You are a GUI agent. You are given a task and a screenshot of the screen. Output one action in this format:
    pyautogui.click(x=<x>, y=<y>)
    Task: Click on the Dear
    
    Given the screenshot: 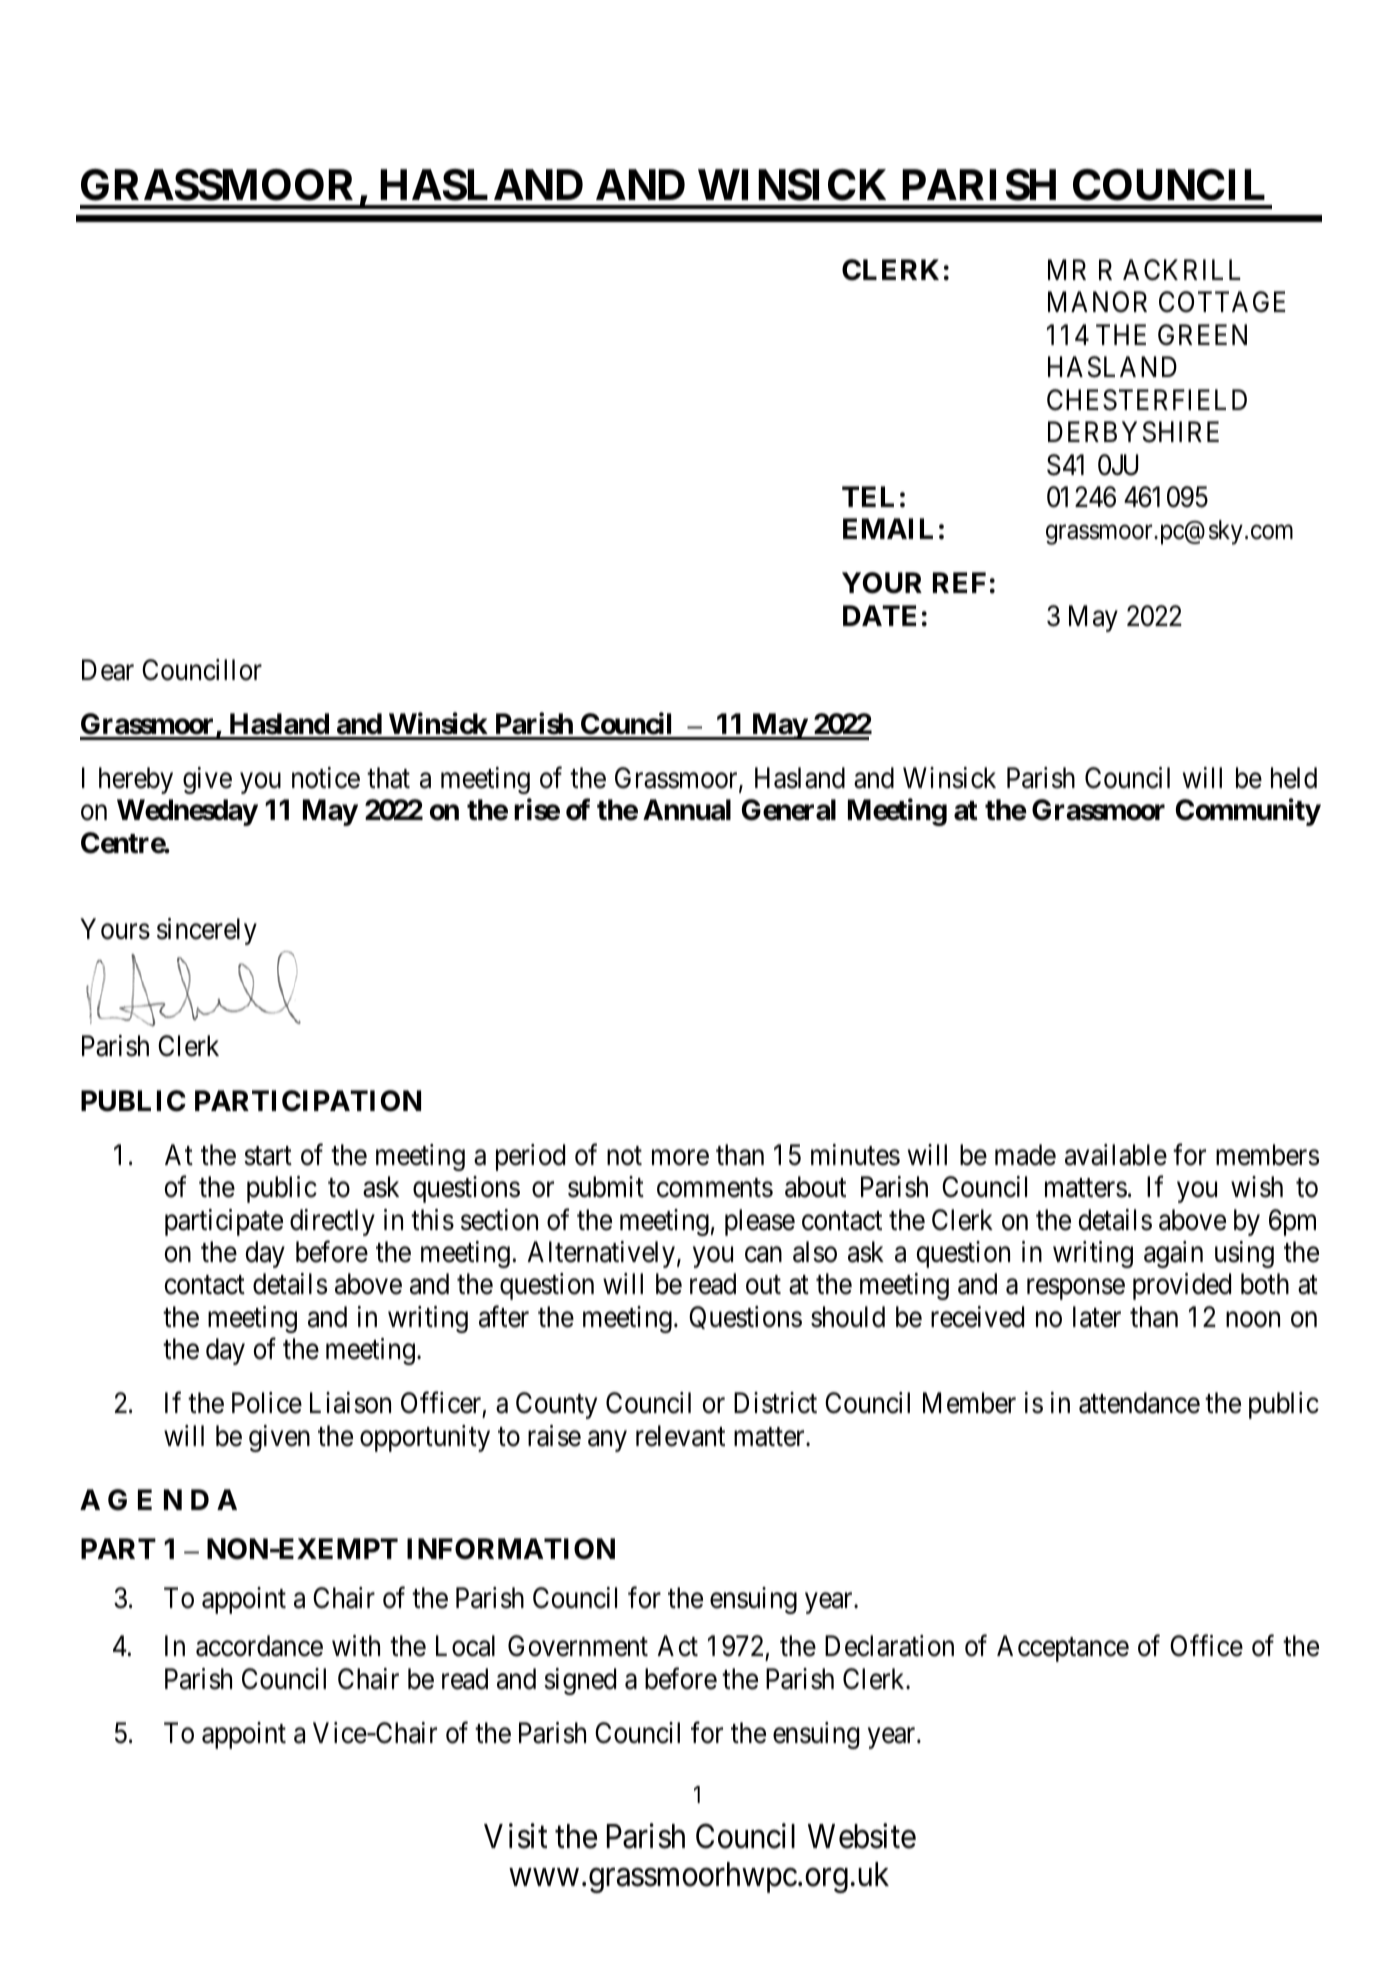 What is the action you would take?
    pyautogui.click(x=108, y=670)
